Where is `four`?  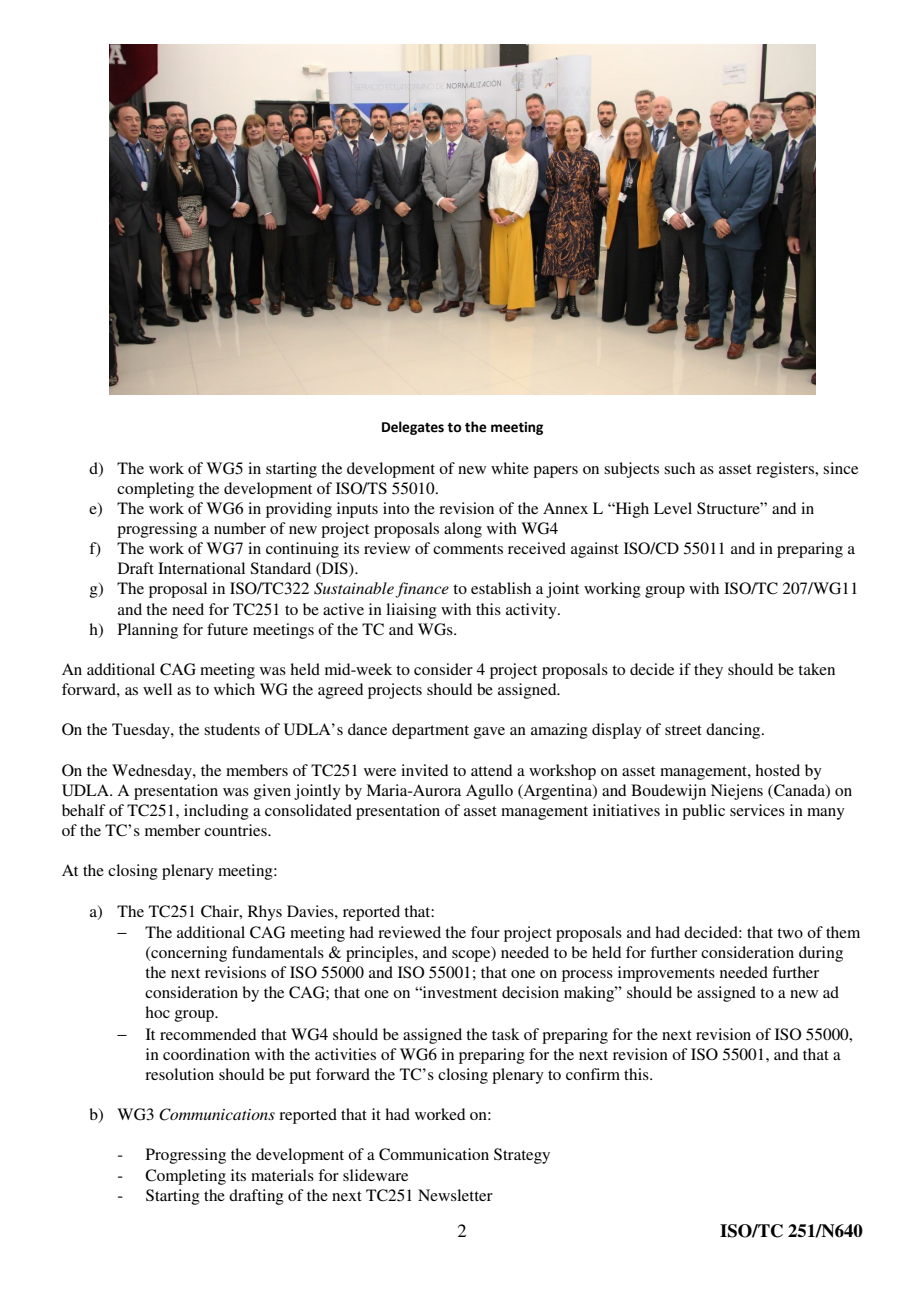 four is located at coordinates (485, 932).
